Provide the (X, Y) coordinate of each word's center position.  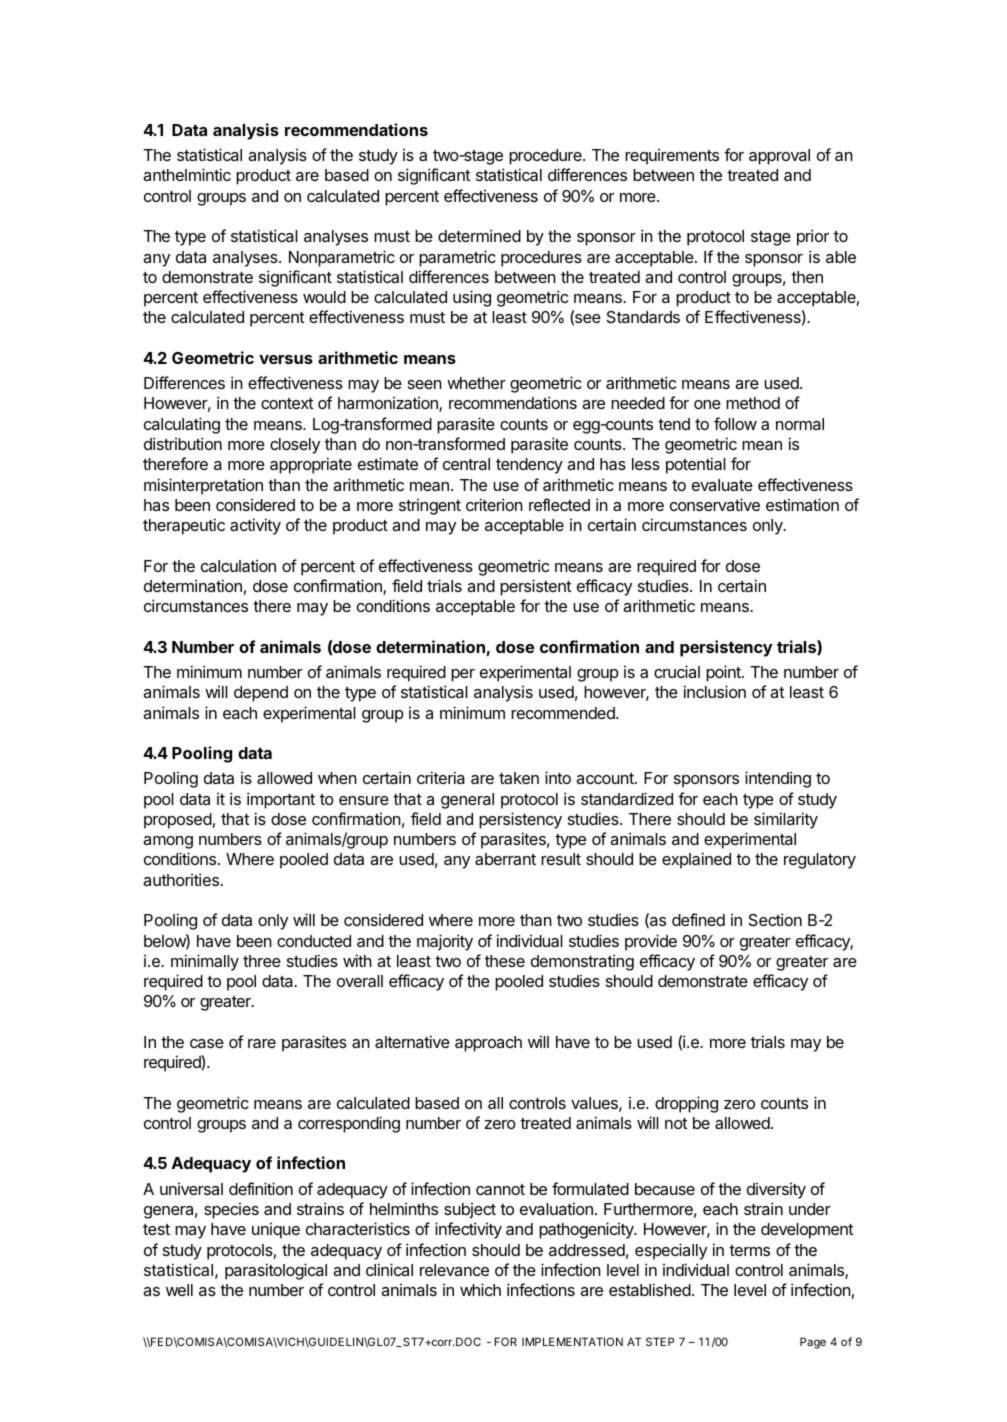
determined (479, 235)
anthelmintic (187, 174)
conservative (715, 504)
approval (779, 157)
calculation (238, 566)
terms (749, 1250)
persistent (536, 587)
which (480, 1289)
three (262, 961)
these (505, 961)
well (179, 1290)
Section (775, 919)
